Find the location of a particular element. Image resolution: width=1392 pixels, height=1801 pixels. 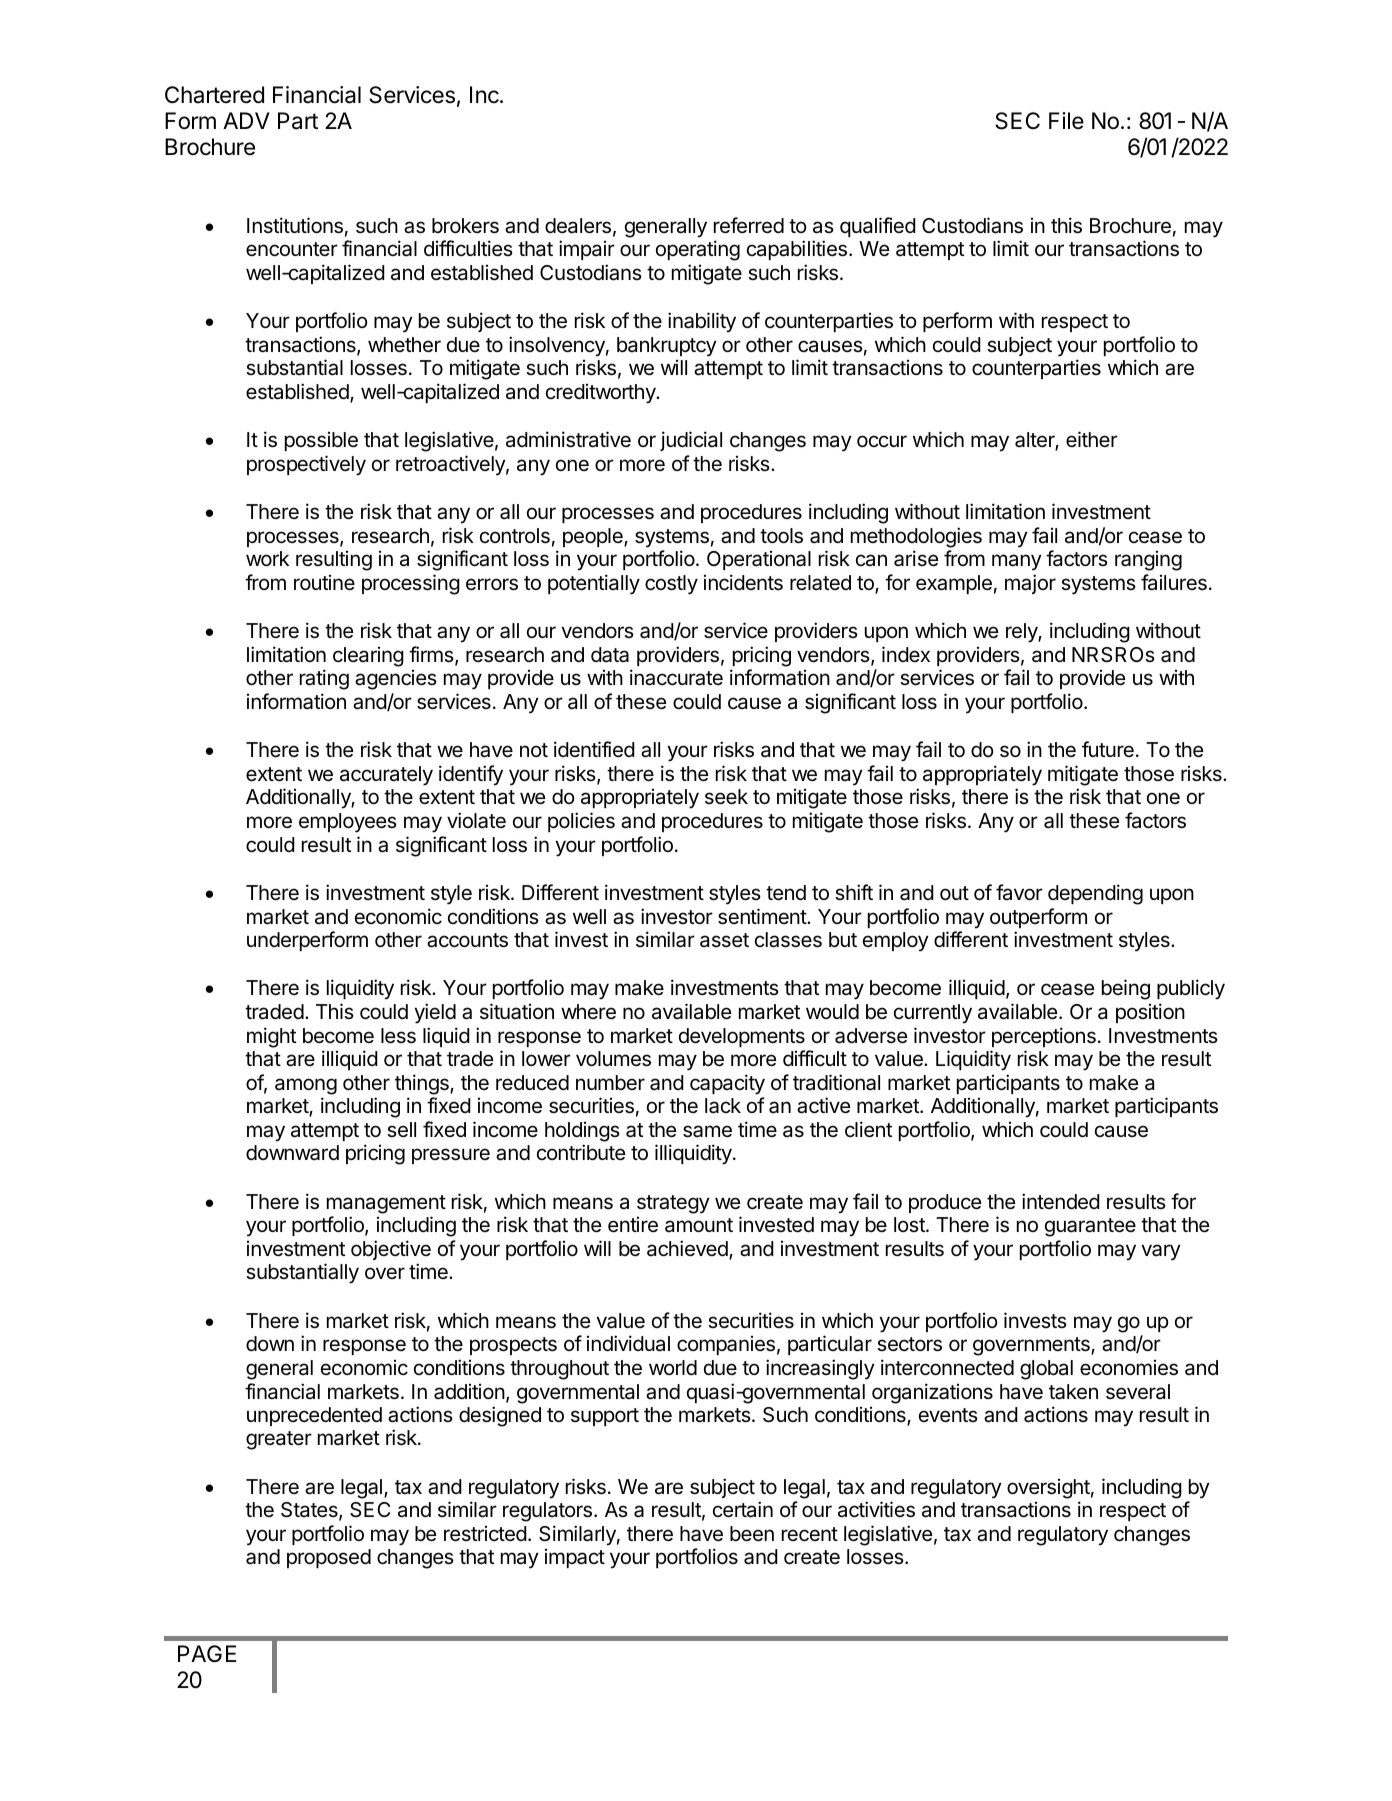

perceptions is located at coordinates (1044, 1037).
